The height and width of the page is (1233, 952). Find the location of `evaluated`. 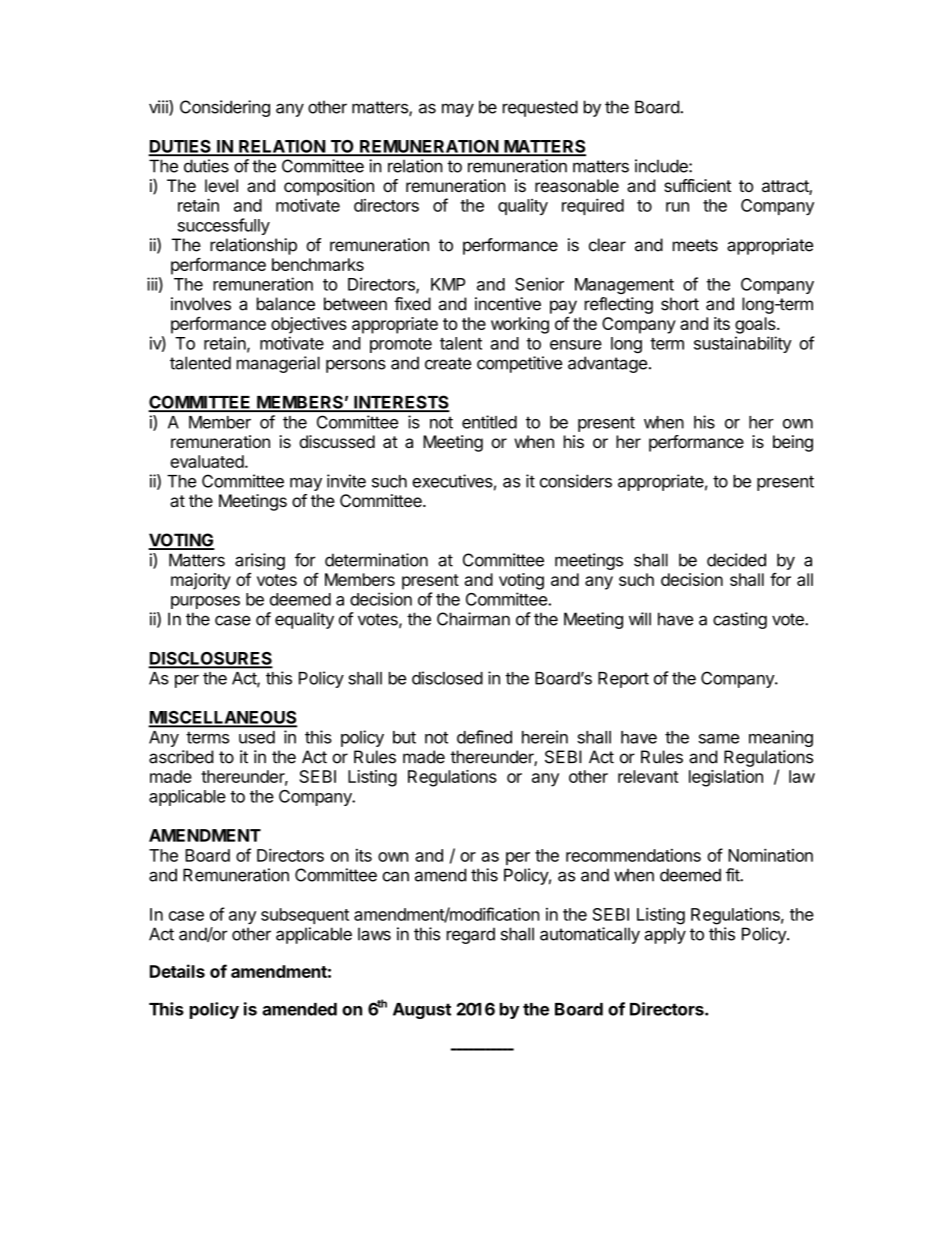

evaluated is located at coordinates (207, 461).
